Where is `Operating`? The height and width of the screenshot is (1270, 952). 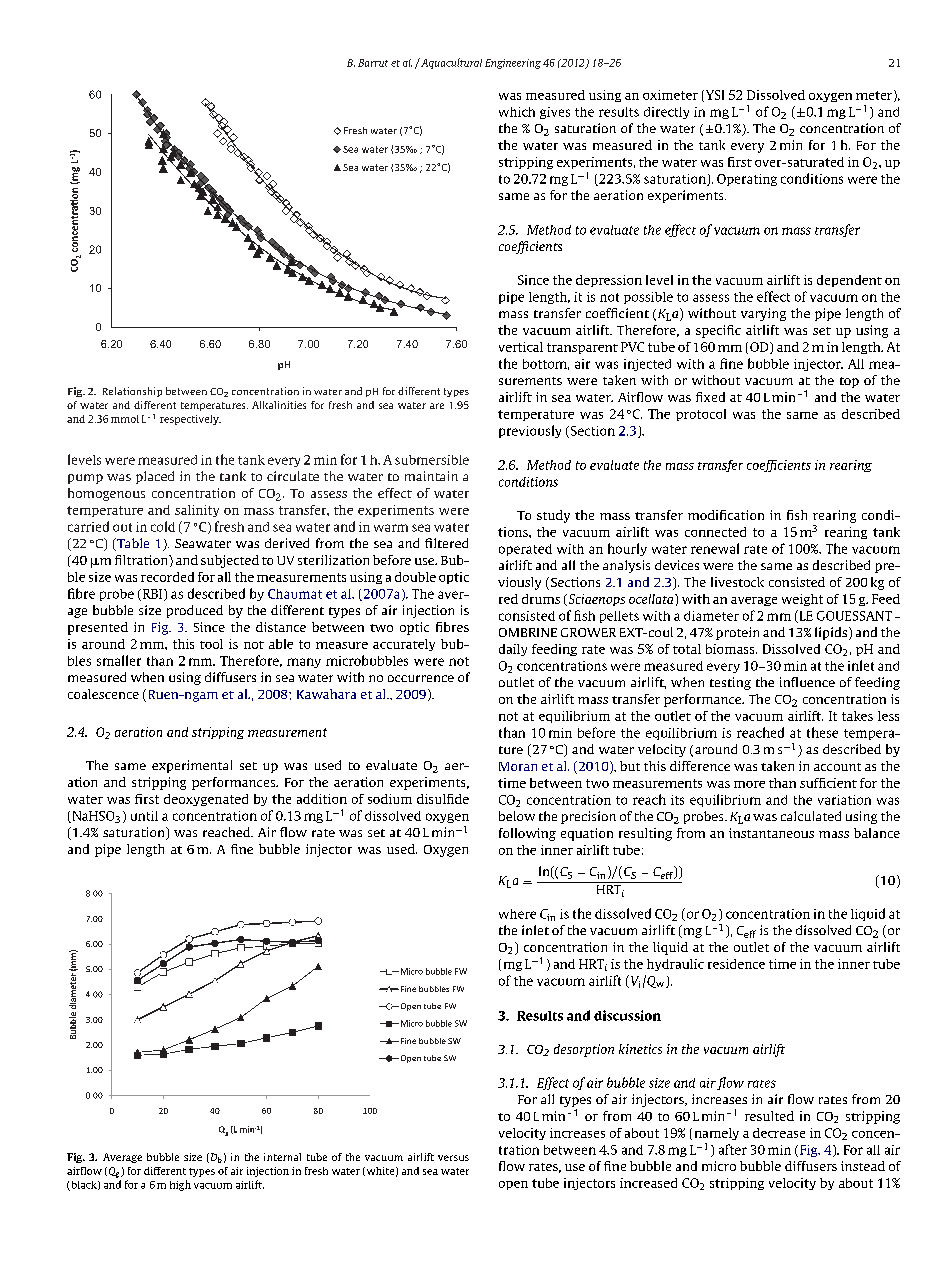
Operating is located at coordinates (747, 180).
